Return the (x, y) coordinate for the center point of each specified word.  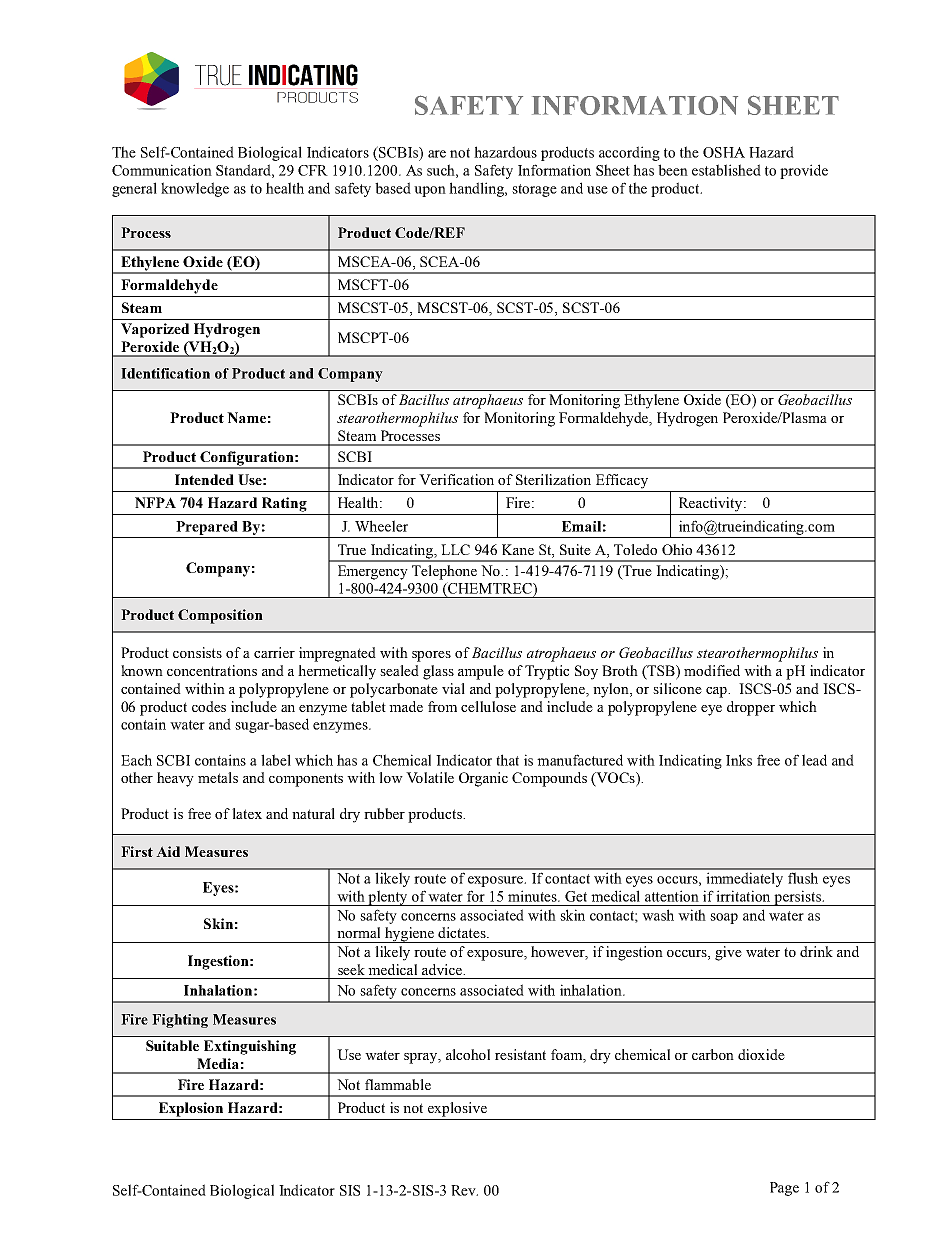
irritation (743, 896)
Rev (464, 1190)
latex (247, 813)
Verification (456, 479)
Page (784, 1189)
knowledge (195, 189)
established (726, 170)
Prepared (207, 528)
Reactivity (712, 504)
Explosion (191, 1109)
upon (430, 191)
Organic (483, 779)
